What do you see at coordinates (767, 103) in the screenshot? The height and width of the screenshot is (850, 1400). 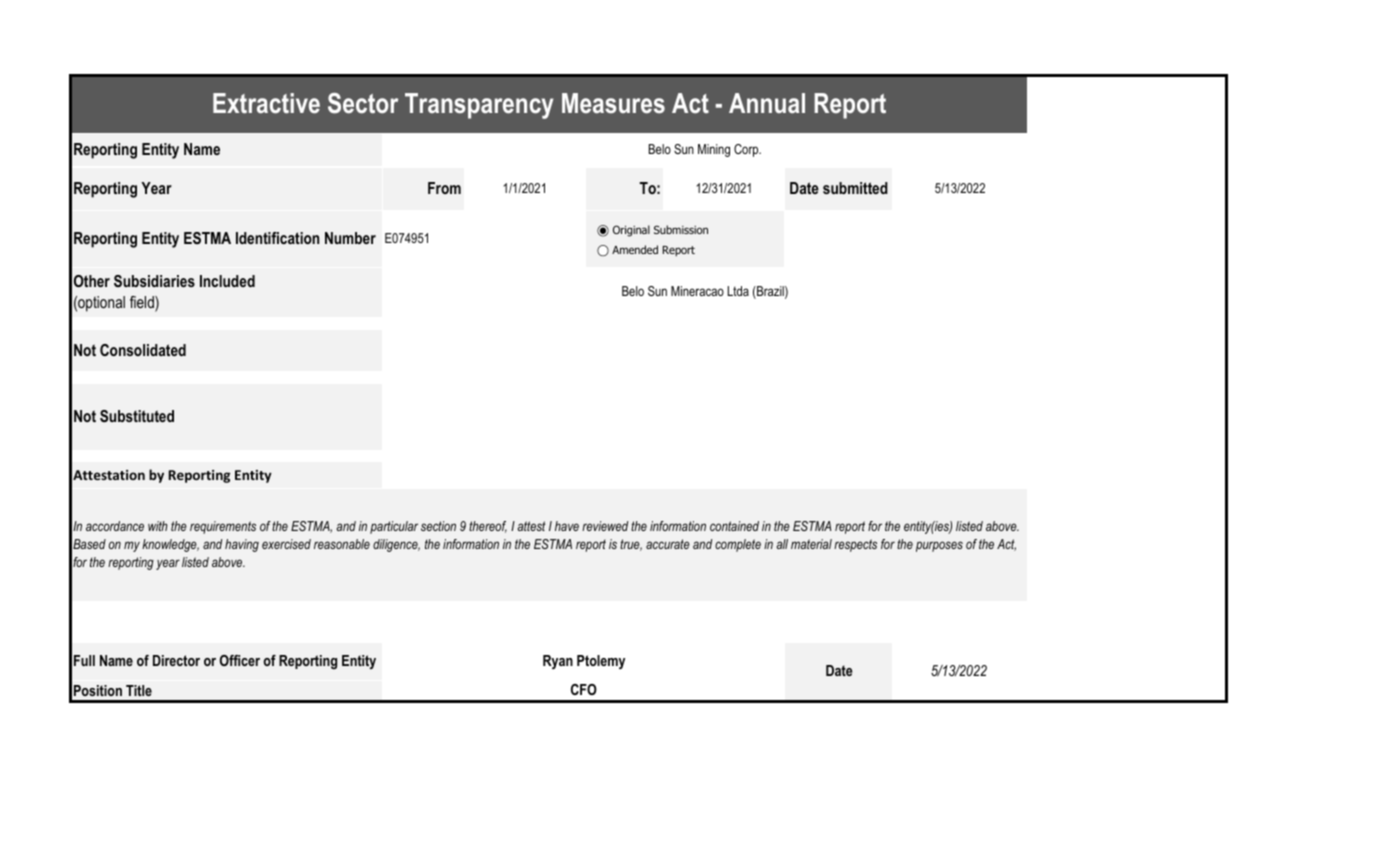 I see `Annual` at bounding box center [767, 103].
